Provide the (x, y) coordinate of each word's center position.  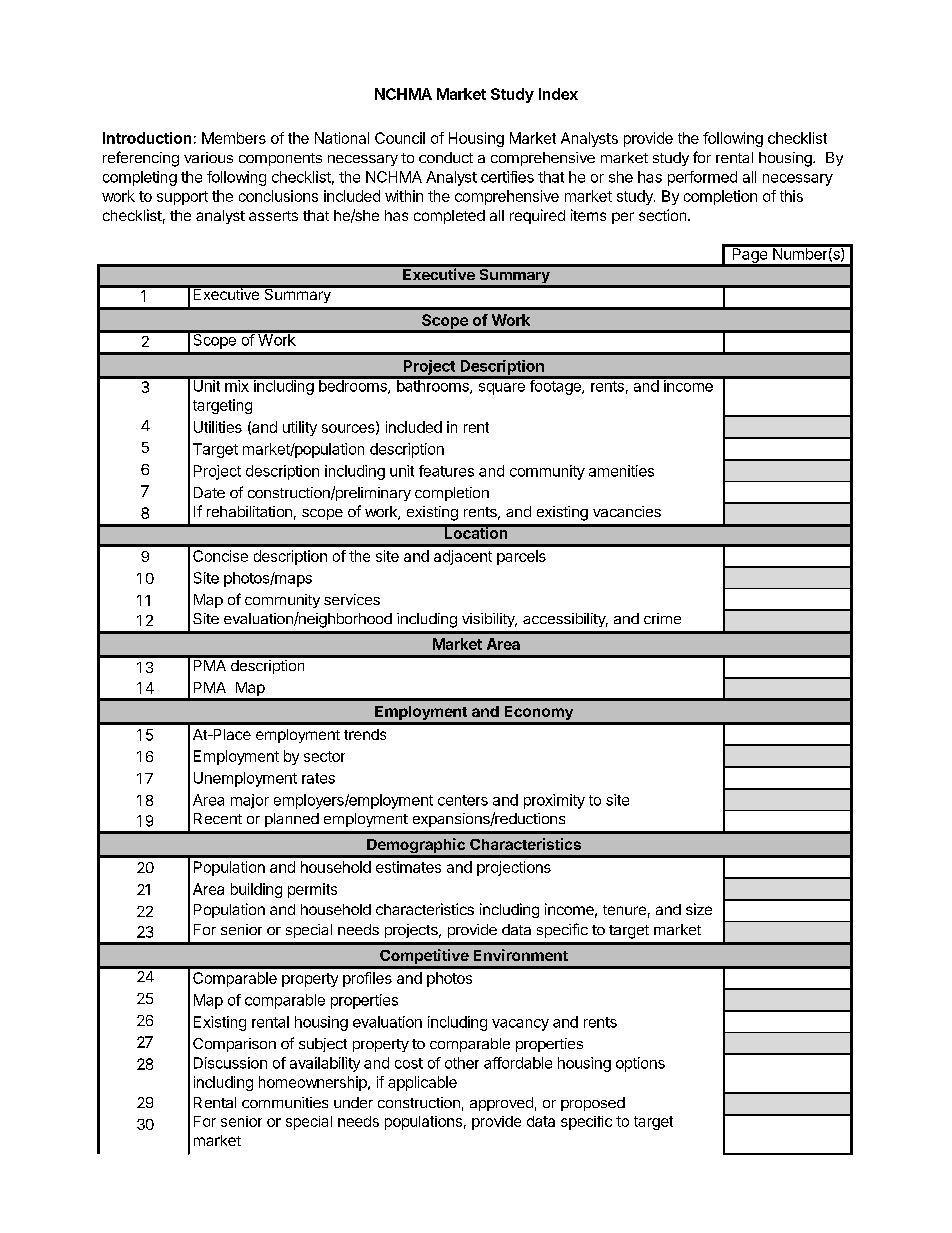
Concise (220, 556)
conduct (446, 157)
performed (702, 178)
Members (234, 138)
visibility (489, 620)
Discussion (230, 1063)
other (462, 1063)
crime (662, 618)
